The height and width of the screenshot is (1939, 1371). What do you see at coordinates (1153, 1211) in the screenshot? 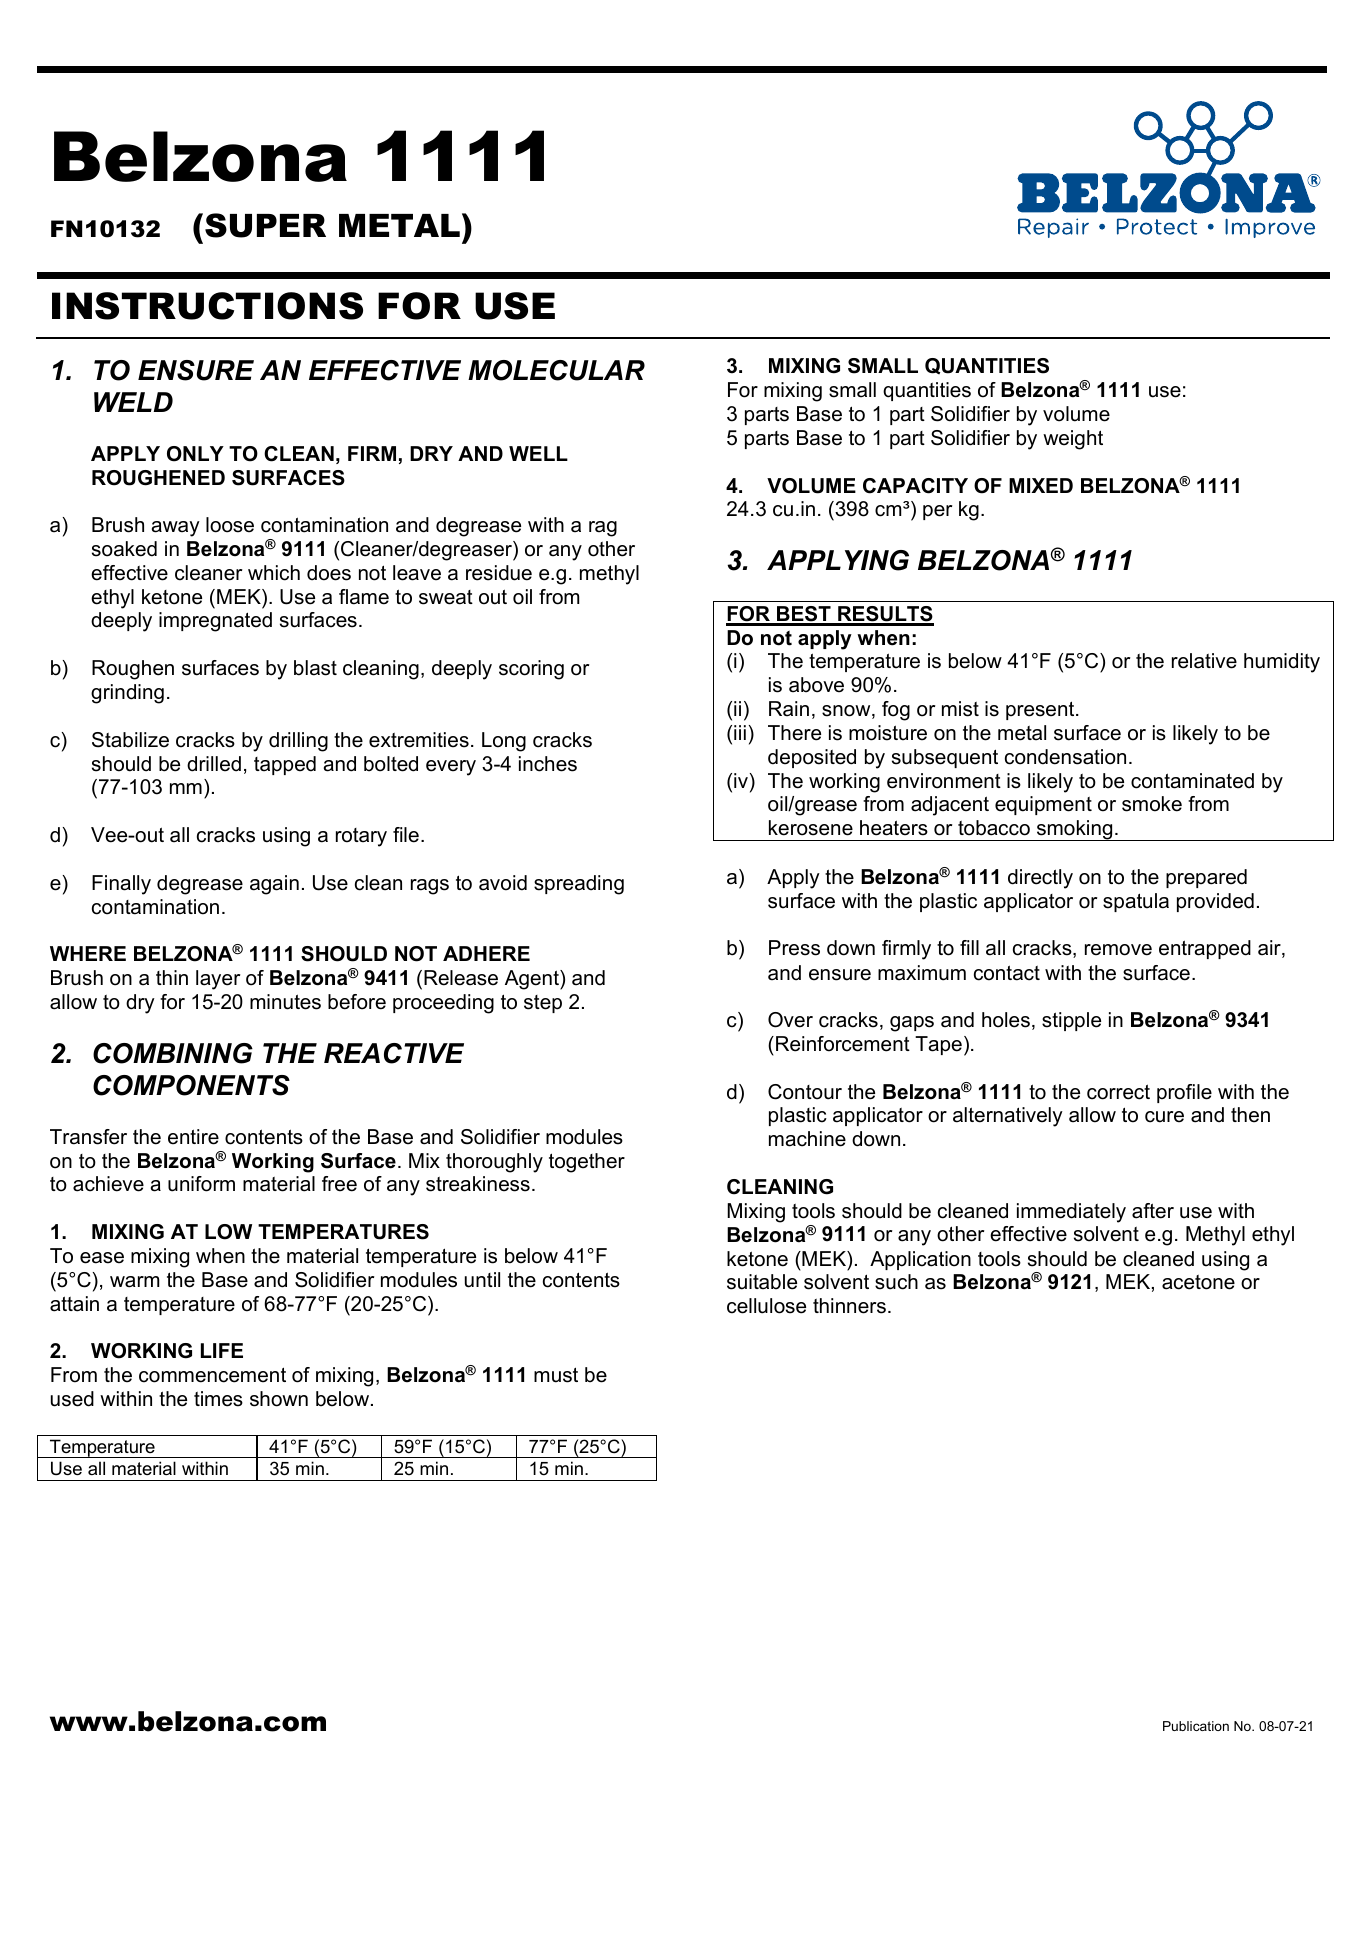
I see `after` at bounding box center [1153, 1211].
